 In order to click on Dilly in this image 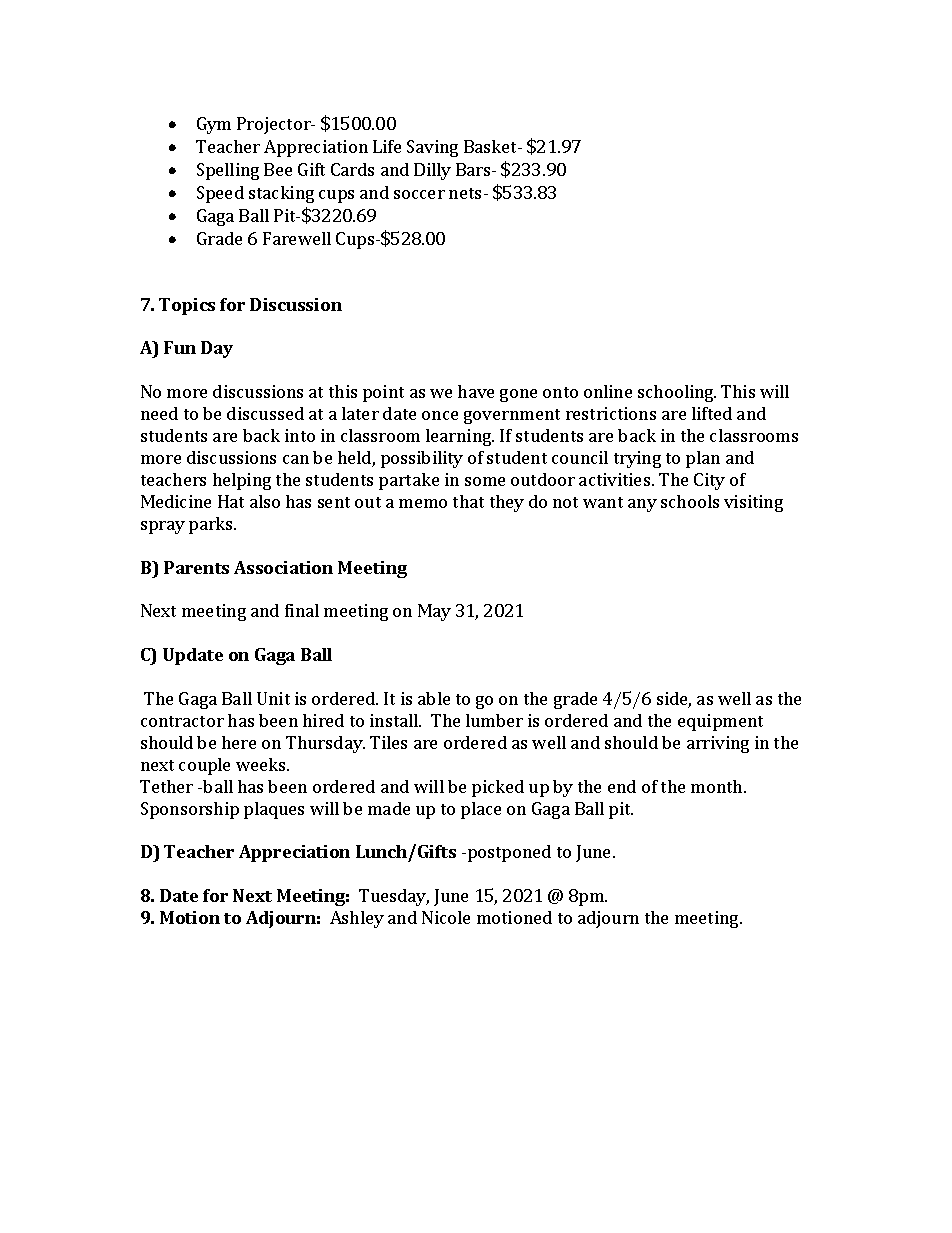, I will do `click(432, 171)`.
